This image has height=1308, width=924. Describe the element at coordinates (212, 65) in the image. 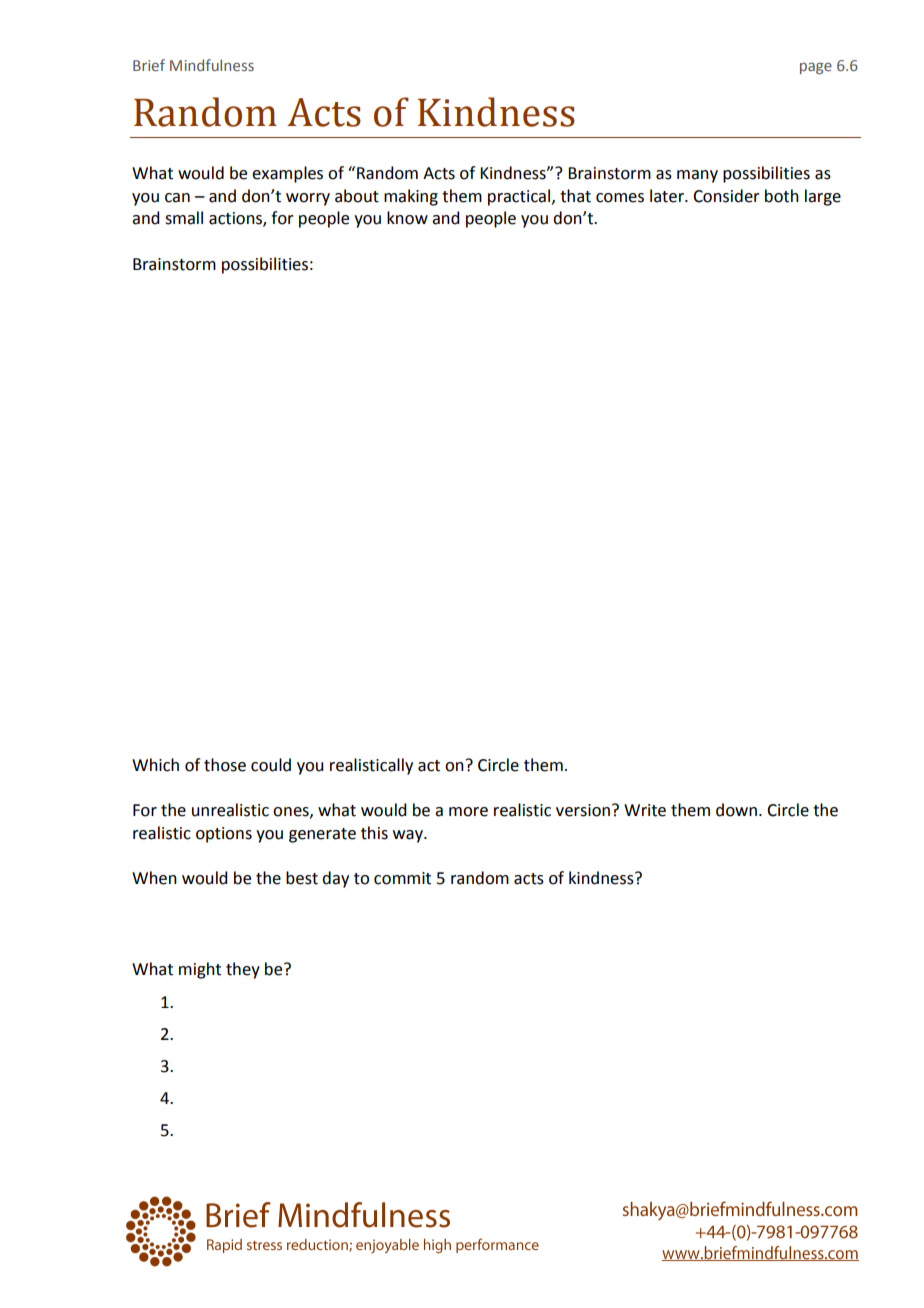

I see `Mindfulness` at that location.
